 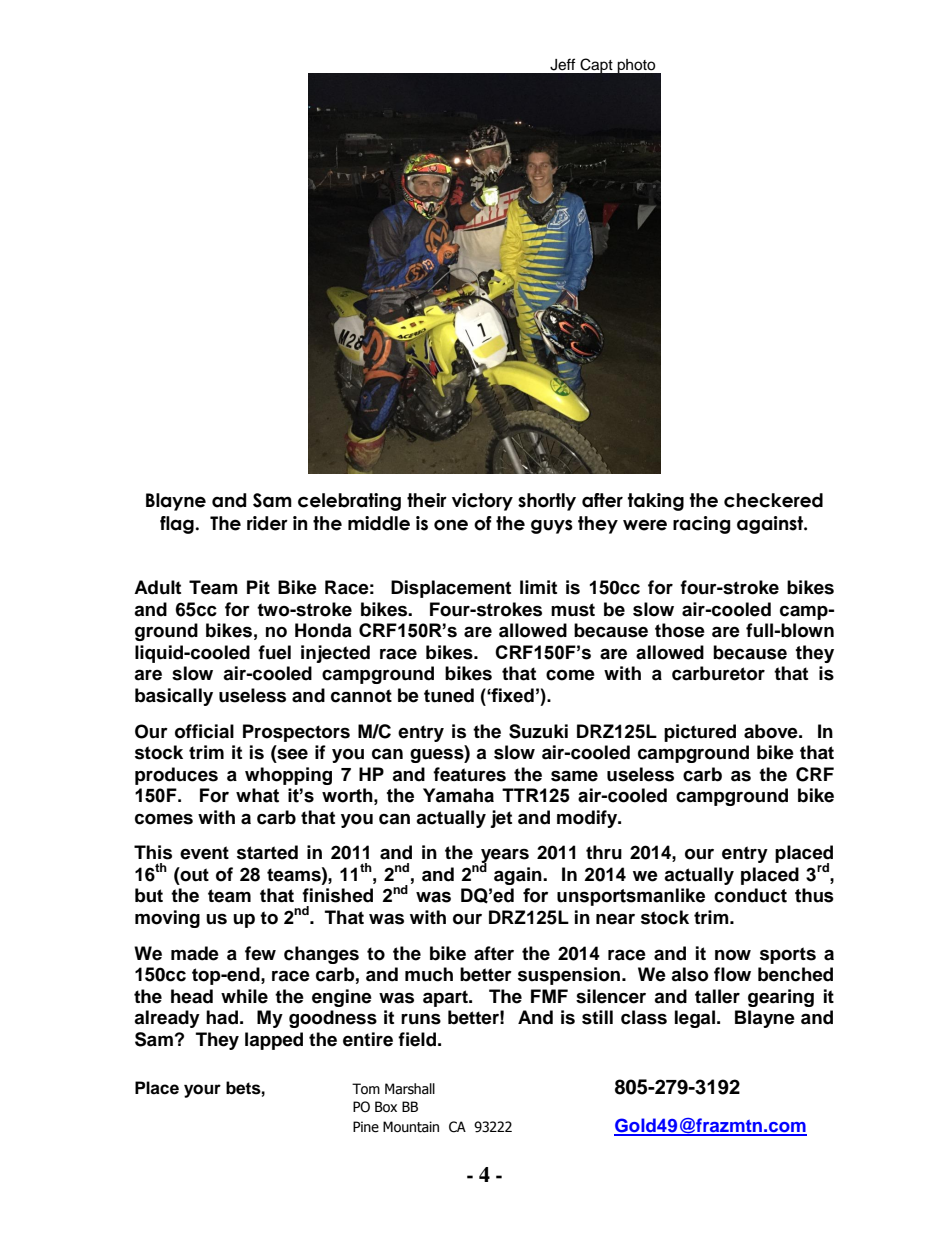 I want to click on event, so click(x=204, y=853).
